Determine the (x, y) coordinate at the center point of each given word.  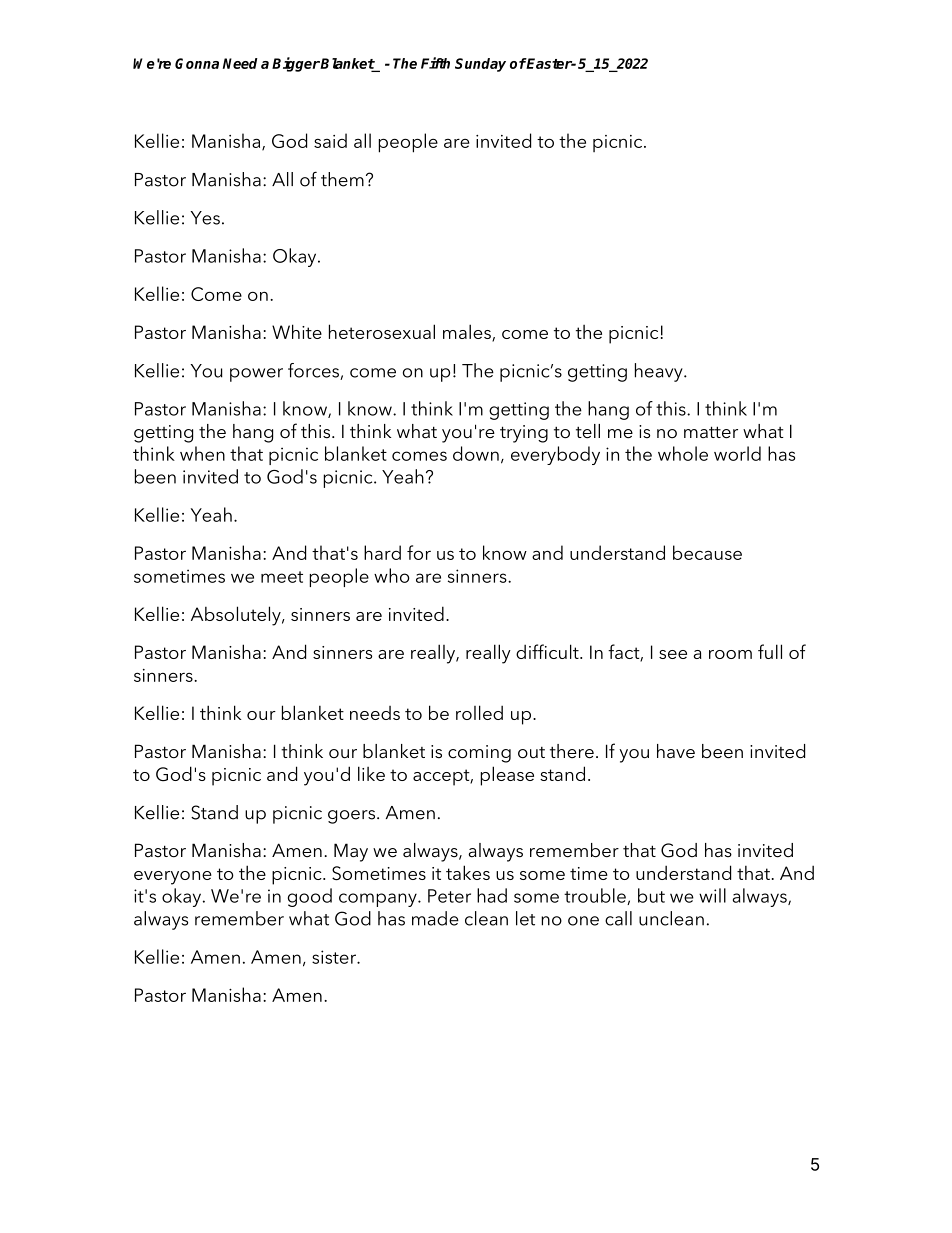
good (310, 897)
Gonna (197, 63)
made (435, 918)
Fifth (435, 63)
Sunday (480, 65)
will (712, 895)
